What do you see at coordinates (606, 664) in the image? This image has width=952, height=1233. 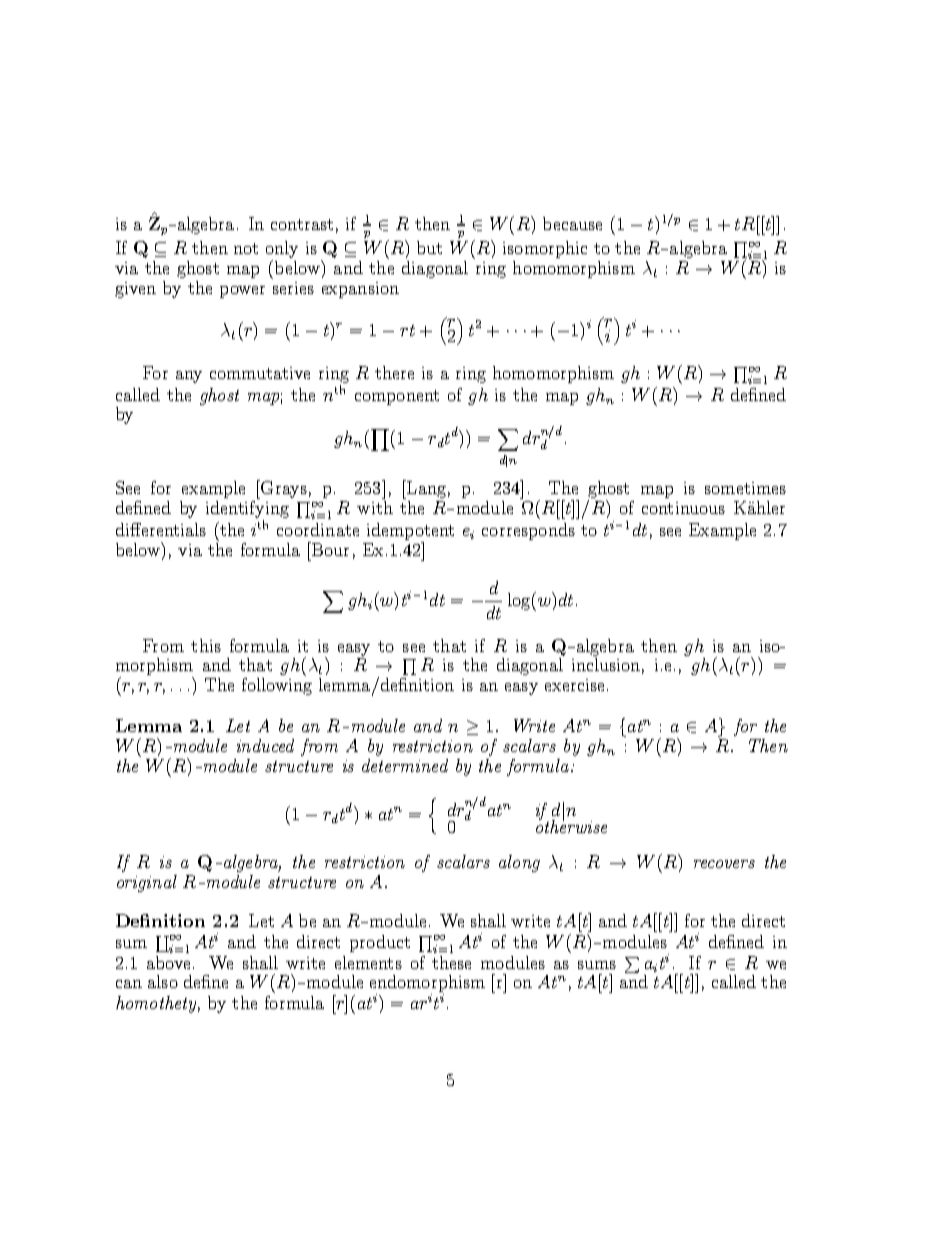 I see `inclusion` at bounding box center [606, 664].
